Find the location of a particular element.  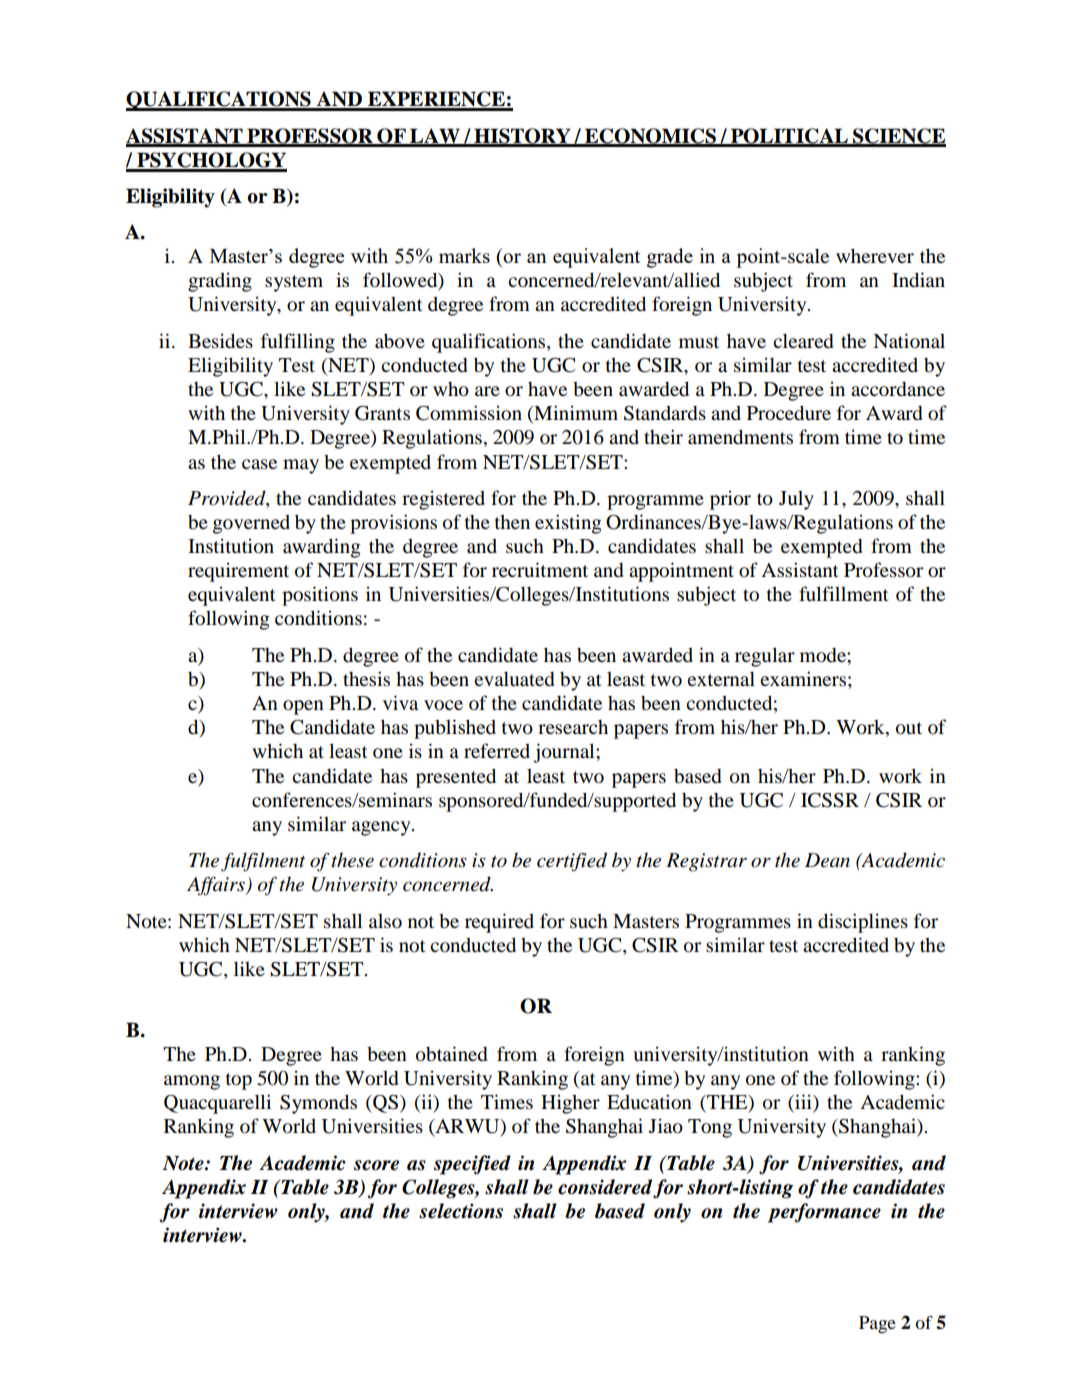

wherever is located at coordinates (875, 255).
